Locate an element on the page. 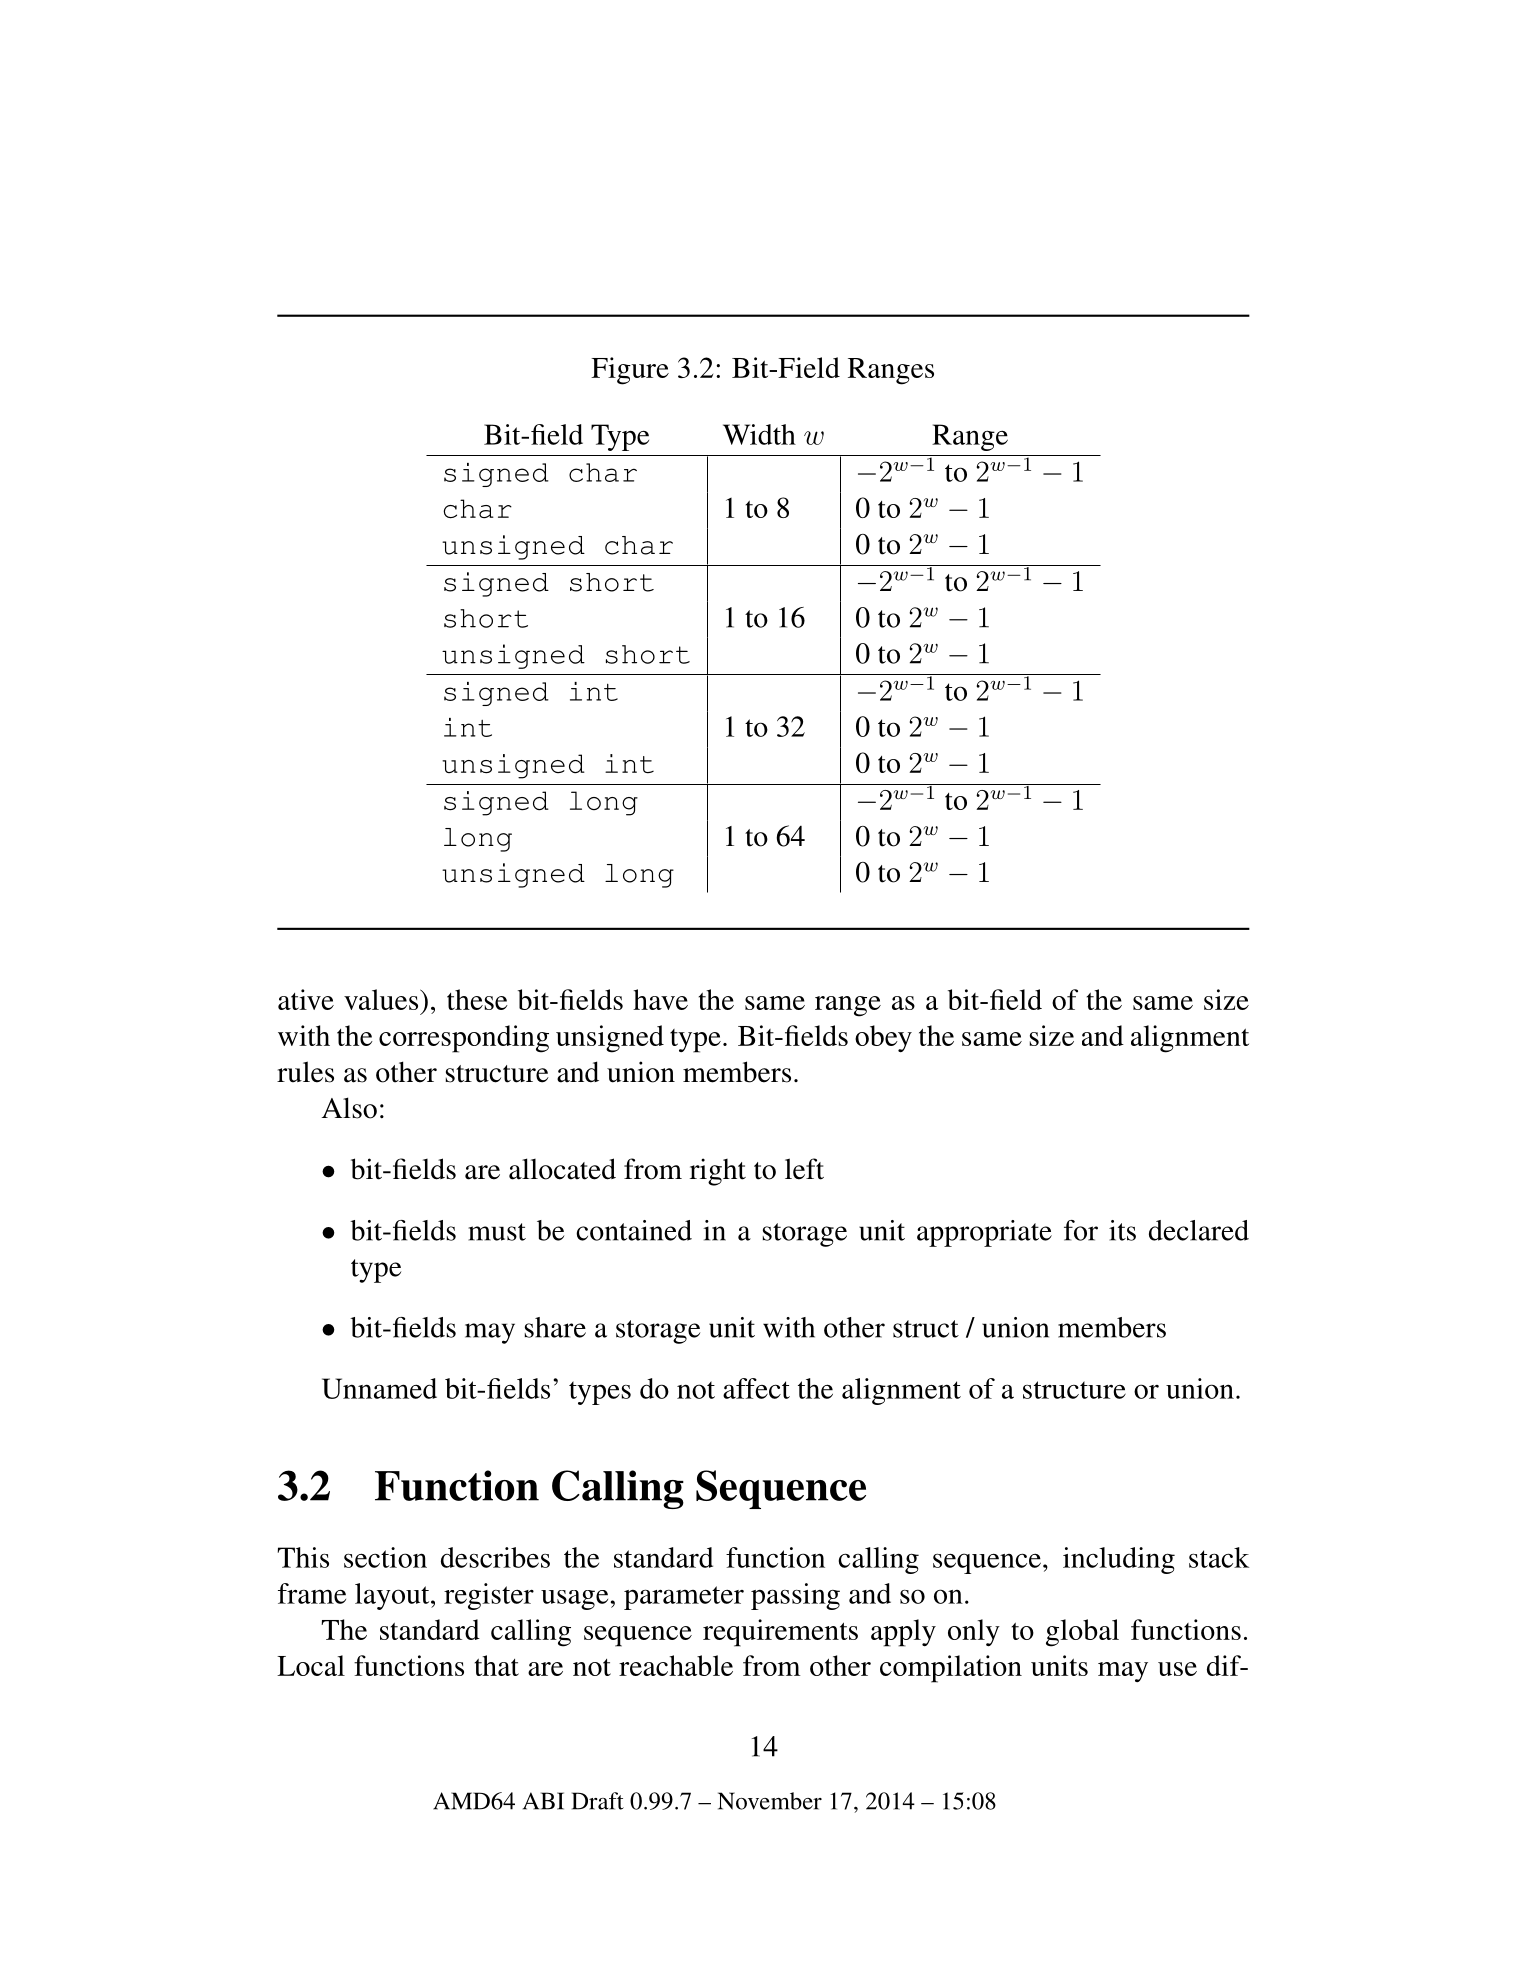 The height and width of the document is (1981, 1531). ABI is located at coordinates (543, 1801).
